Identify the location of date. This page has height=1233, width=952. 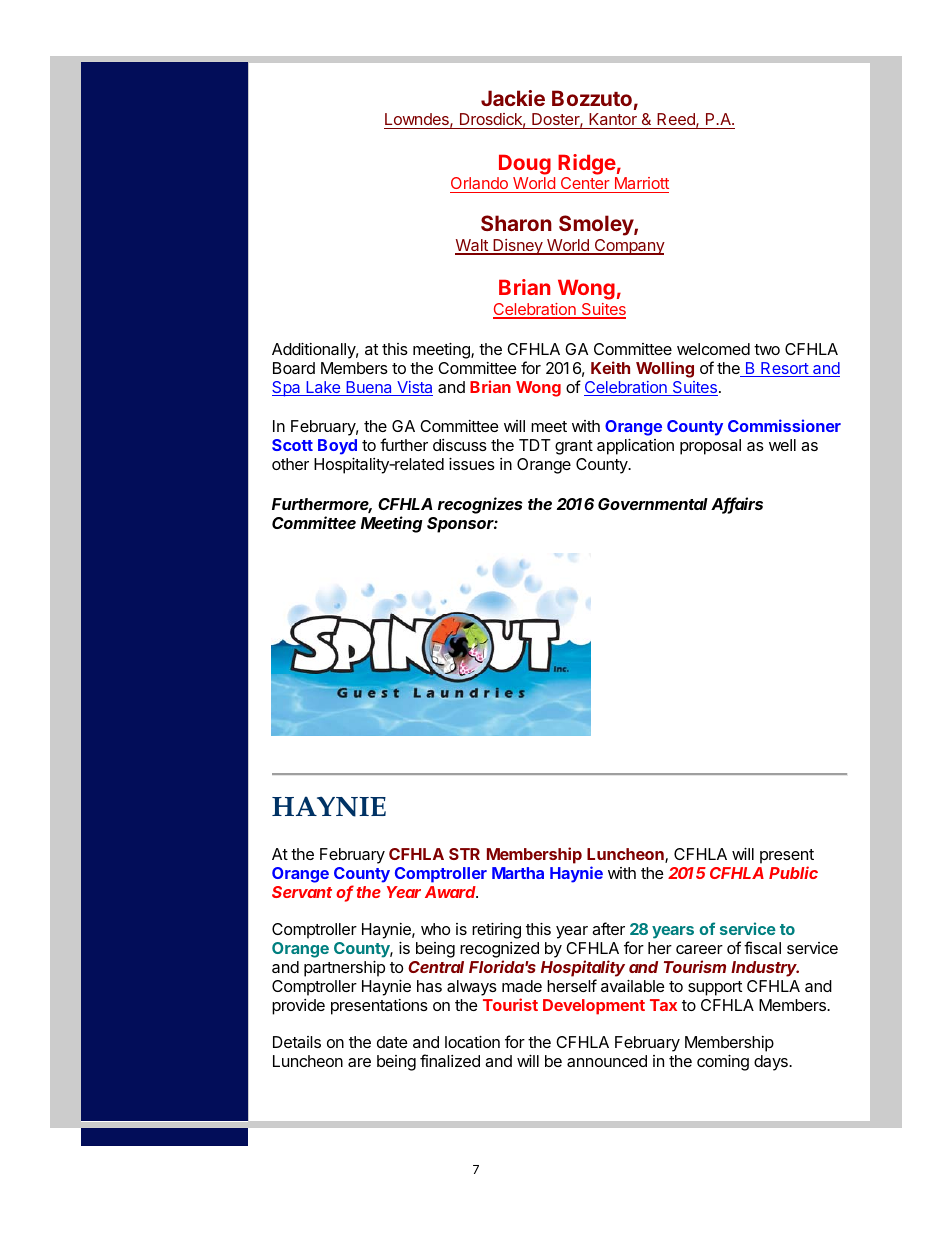
(392, 1042).
